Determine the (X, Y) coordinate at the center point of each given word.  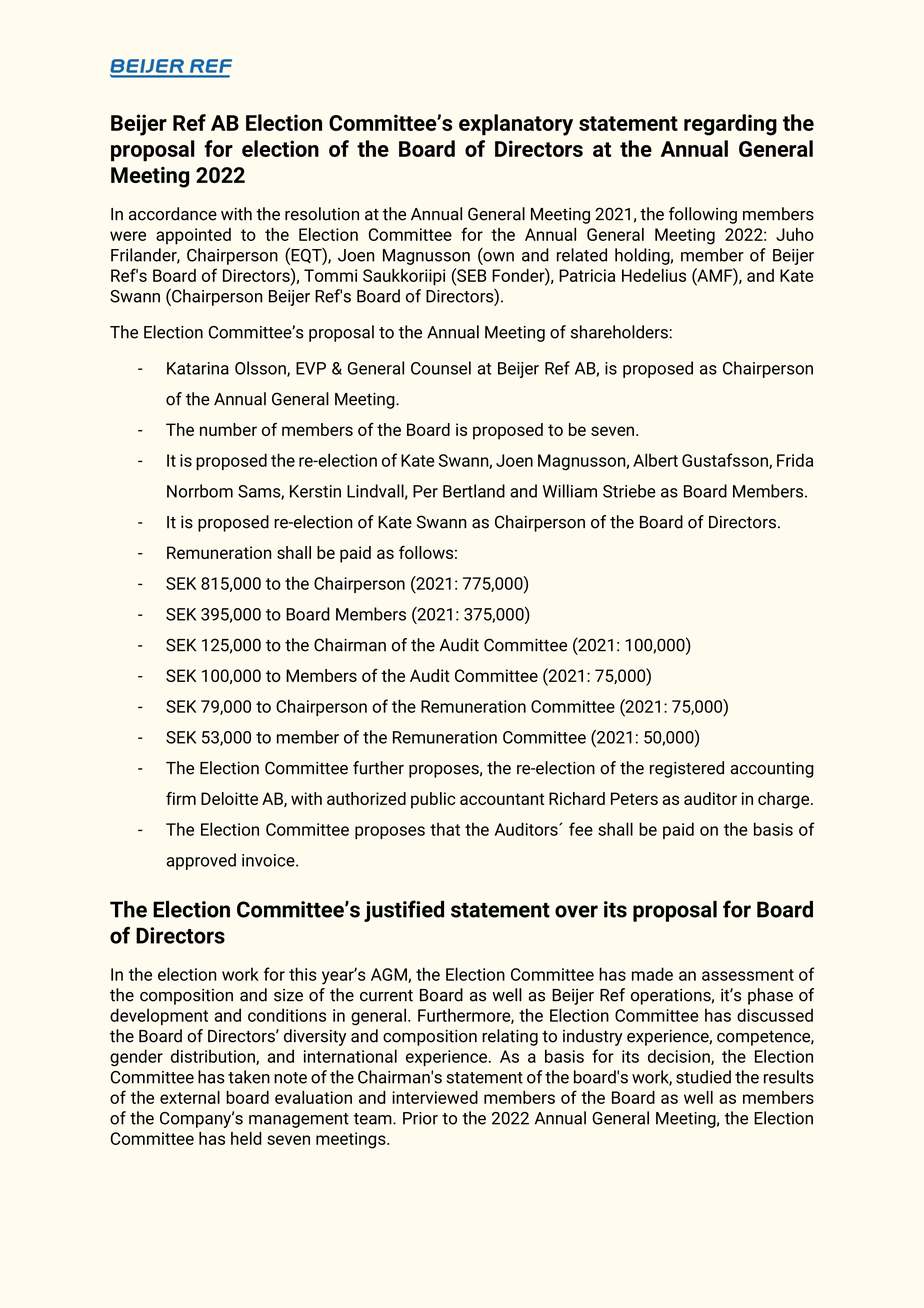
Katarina (198, 368)
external (190, 1097)
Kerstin (315, 491)
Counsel (441, 368)
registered (687, 769)
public (433, 800)
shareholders (620, 332)
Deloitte (229, 798)
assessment (748, 975)
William (570, 491)
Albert (655, 460)
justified (404, 911)
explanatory (516, 125)
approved (201, 861)
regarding (730, 125)
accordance (173, 214)
